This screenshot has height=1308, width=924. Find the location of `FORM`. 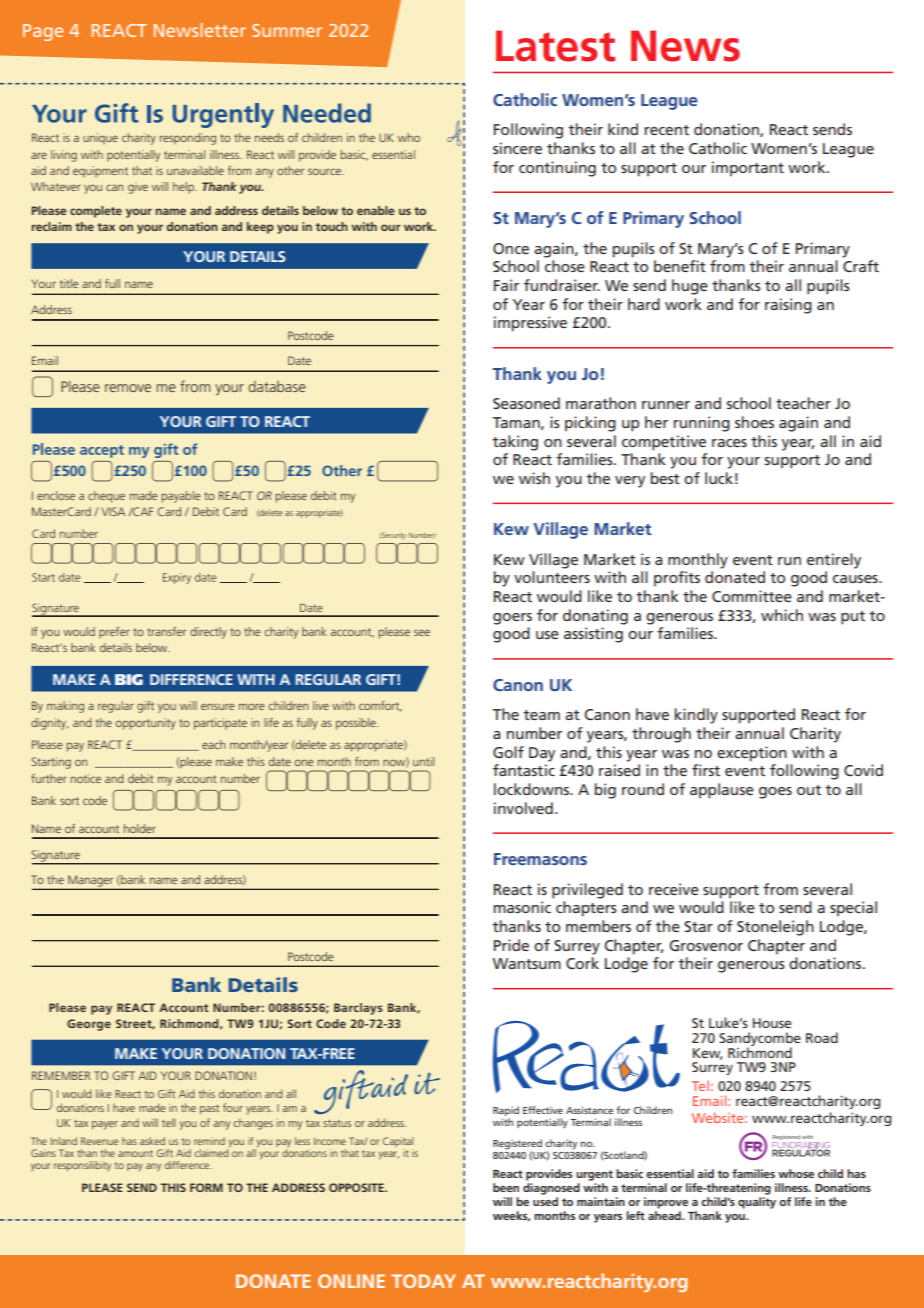

FORM is located at coordinates (206, 1187).
